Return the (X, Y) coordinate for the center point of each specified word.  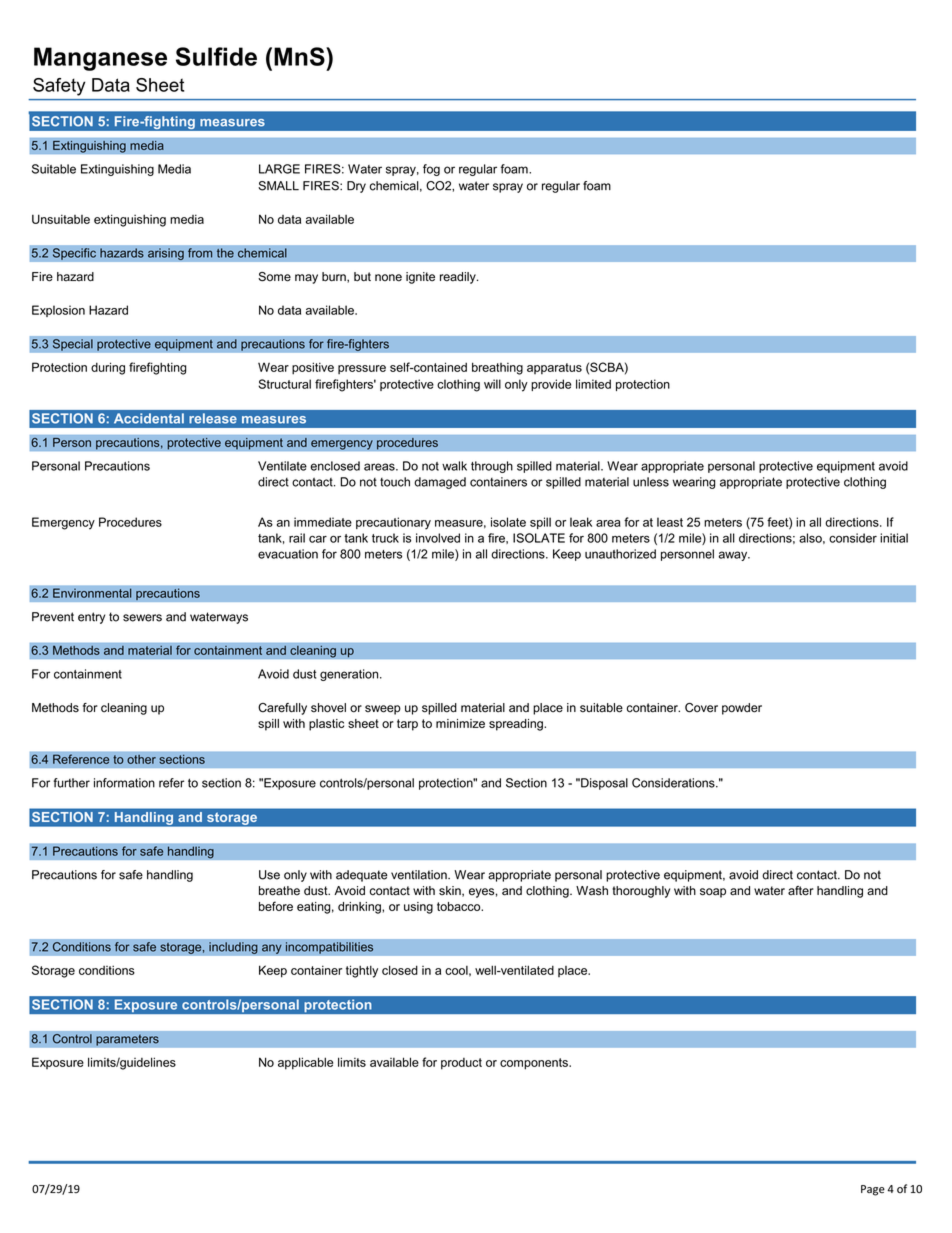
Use (269, 875)
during (108, 368)
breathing (497, 368)
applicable (305, 1063)
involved (438, 538)
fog (431, 170)
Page (873, 1190)
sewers (142, 618)
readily (459, 278)
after (801, 891)
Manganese (100, 59)
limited (593, 384)
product (461, 1064)
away (734, 556)
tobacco (460, 906)
